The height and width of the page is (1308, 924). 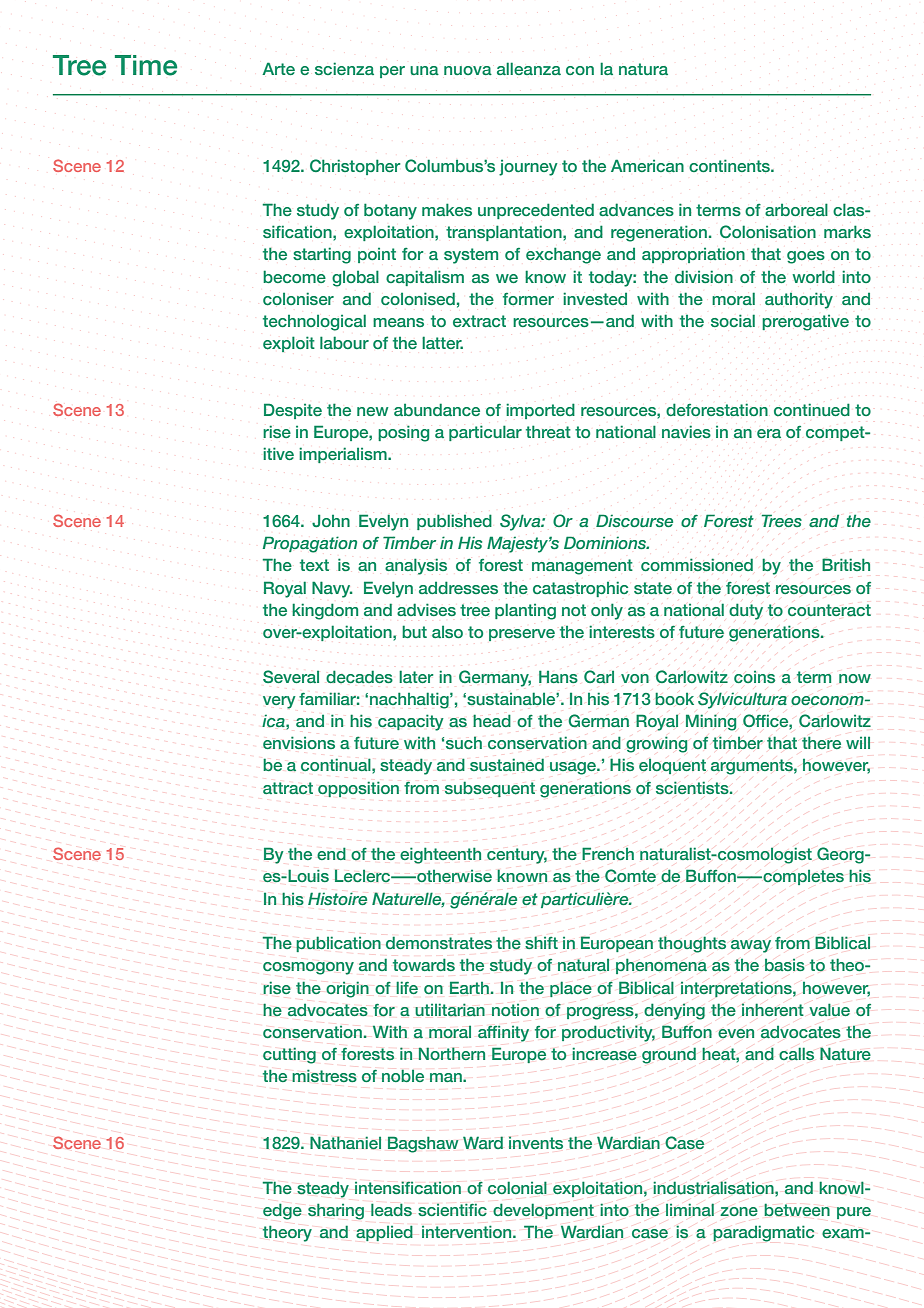 I want to click on coins, so click(x=755, y=677).
